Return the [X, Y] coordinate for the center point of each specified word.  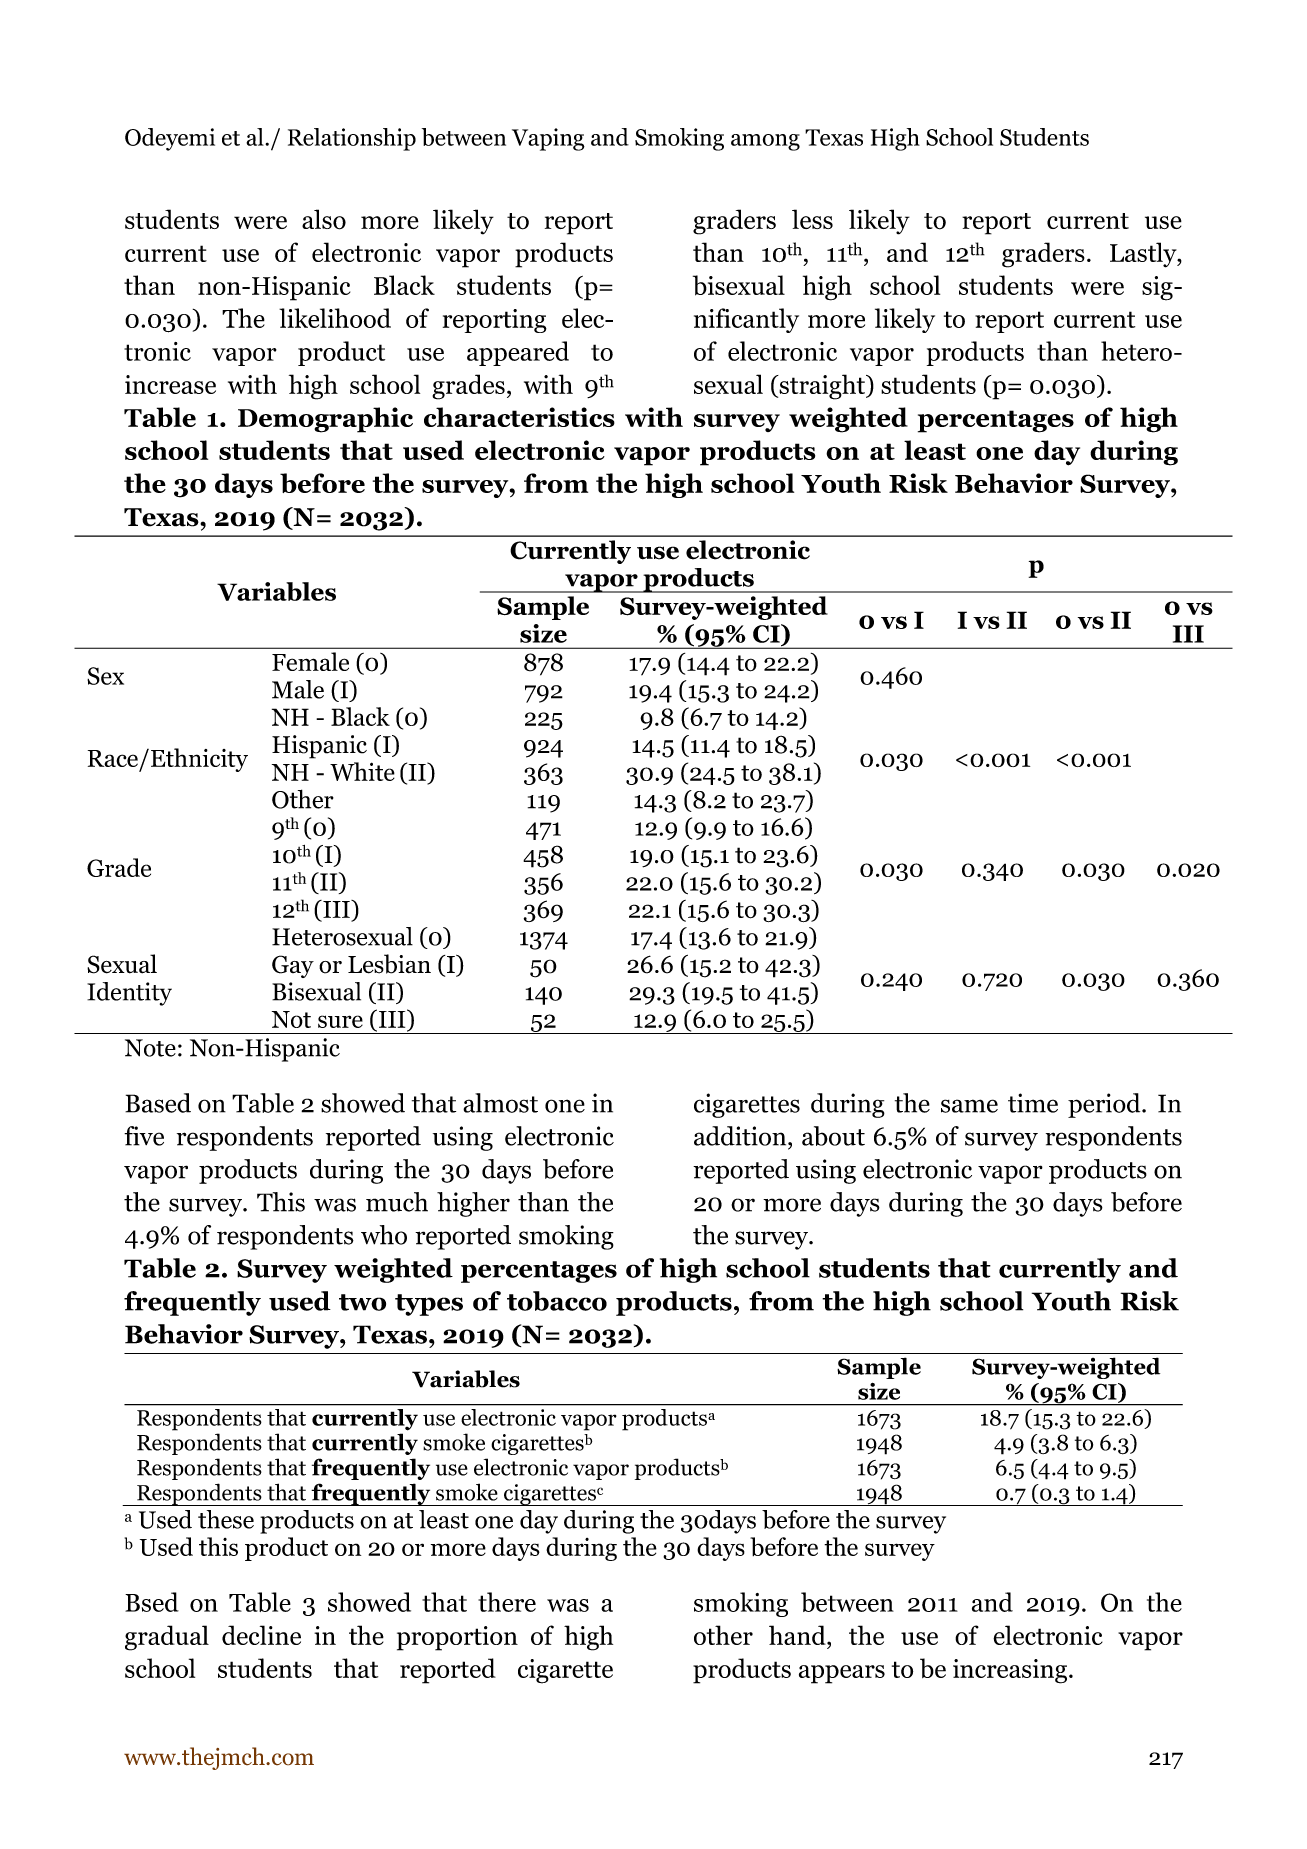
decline [261, 1635]
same [969, 1106]
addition [741, 1136]
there [507, 1602]
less [812, 219]
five [144, 1136]
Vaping [548, 139]
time [1033, 1103]
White [362, 771]
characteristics [519, 417]
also [324, 219]
